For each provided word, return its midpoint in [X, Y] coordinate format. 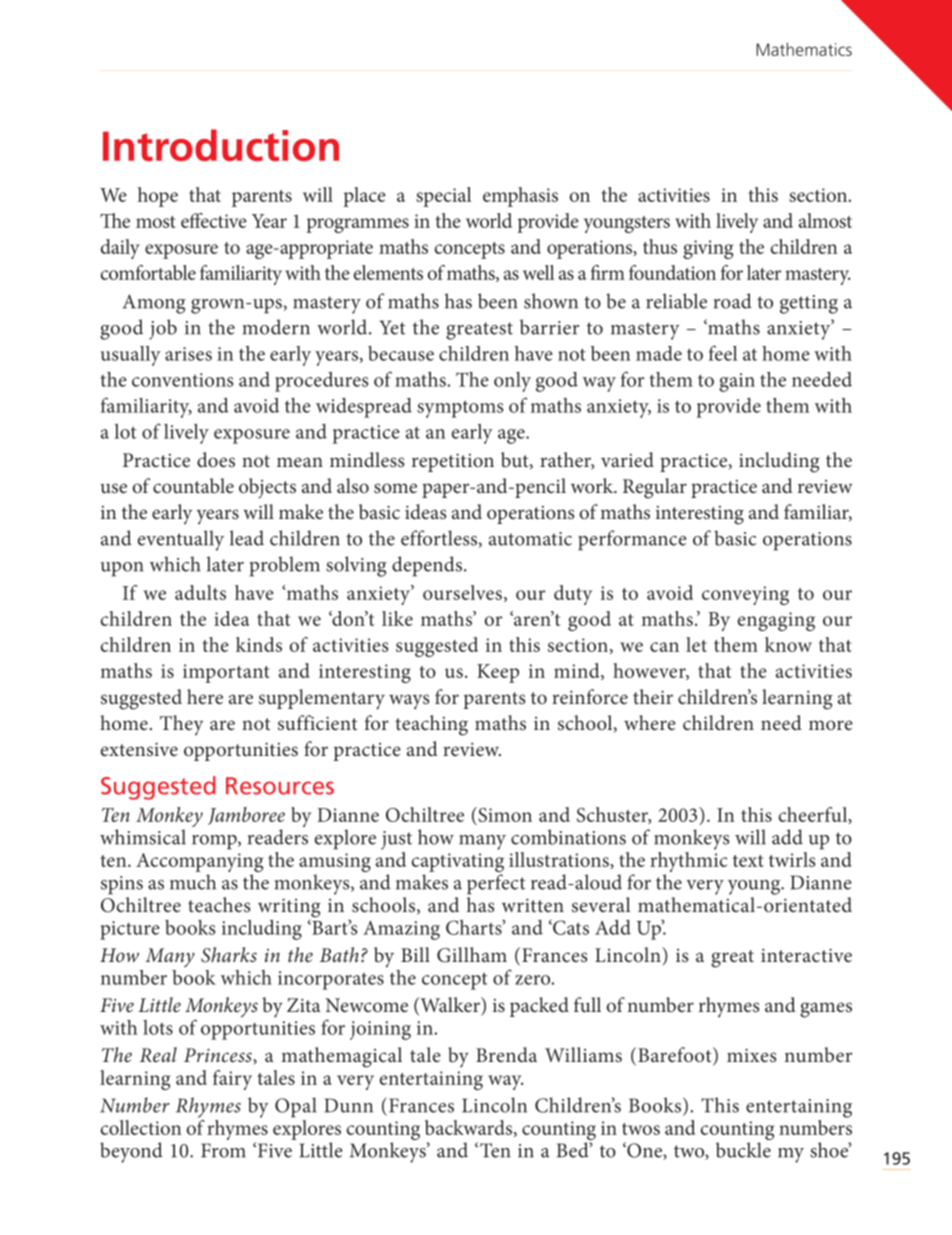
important [226, 673]
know [788, 644]
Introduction [221, 145]
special [444, 197]
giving [708, 249]
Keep [498, 673]
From [223, 1150]
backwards [470, 1128]
